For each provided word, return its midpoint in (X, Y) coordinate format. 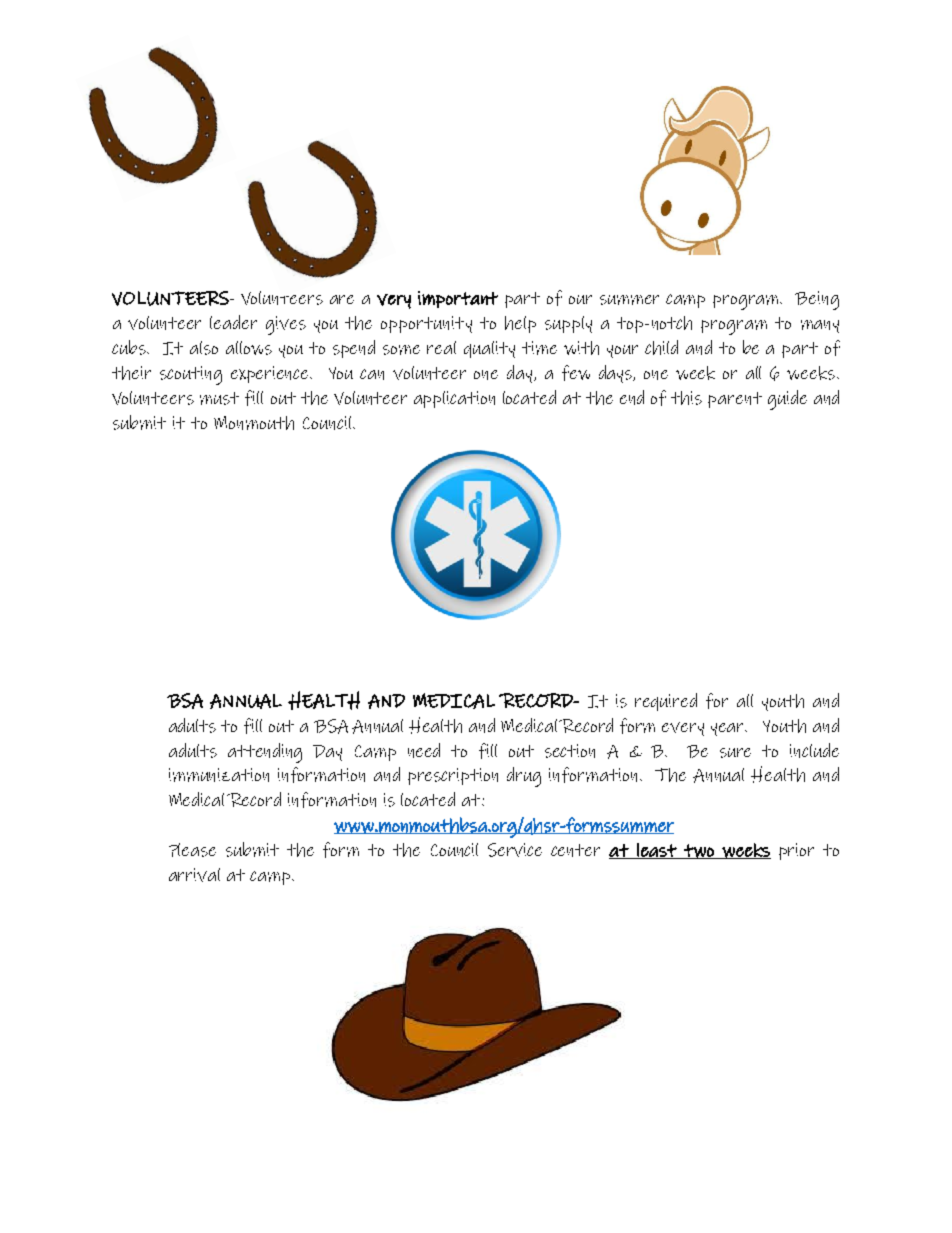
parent (735, 400)
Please (192, 850)
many (820, 326)
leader (233, 322)
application (454, 399)
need (424, 750)
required (666, 702)
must (219, 398)
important (458, 299)
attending (265, 753)
